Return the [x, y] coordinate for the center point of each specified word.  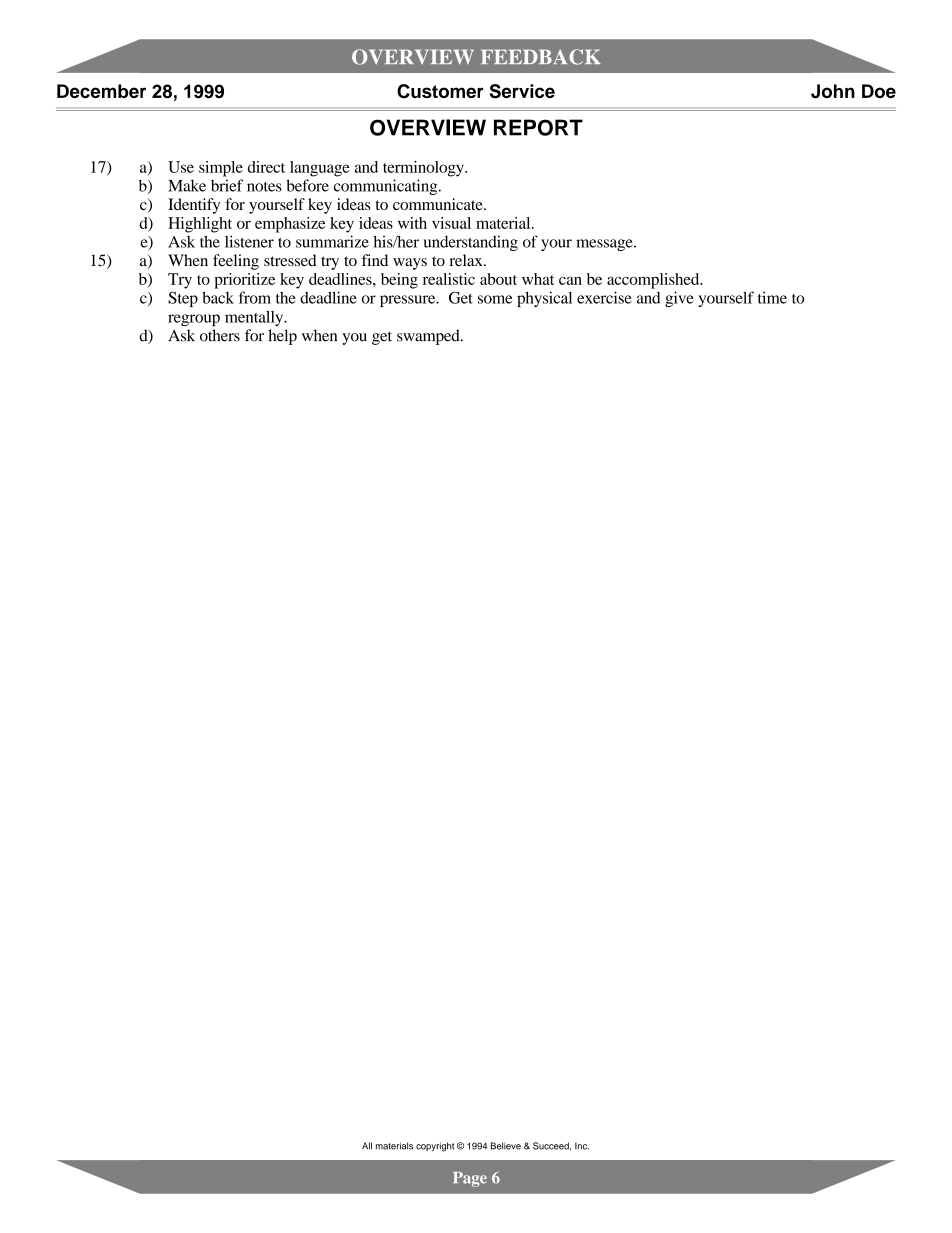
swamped [429, 337]
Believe [506, 1146]
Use [181, 167]
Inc [582, 1146]
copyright [435, 1147]
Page [470, 1179]
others [220, 335]
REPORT [538, 127]
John [833, 91]
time [772, 297]
